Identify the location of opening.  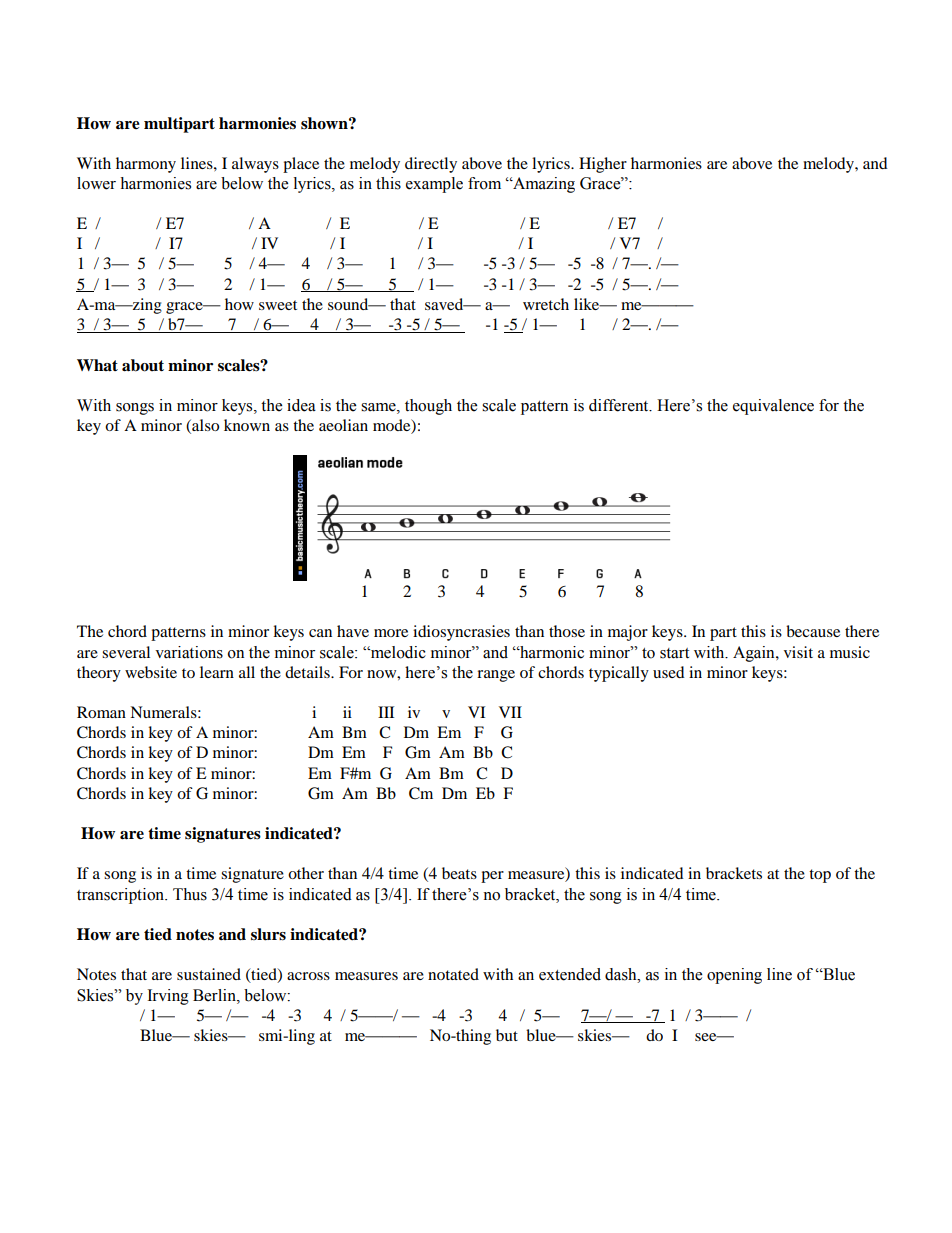
(734, 976).
